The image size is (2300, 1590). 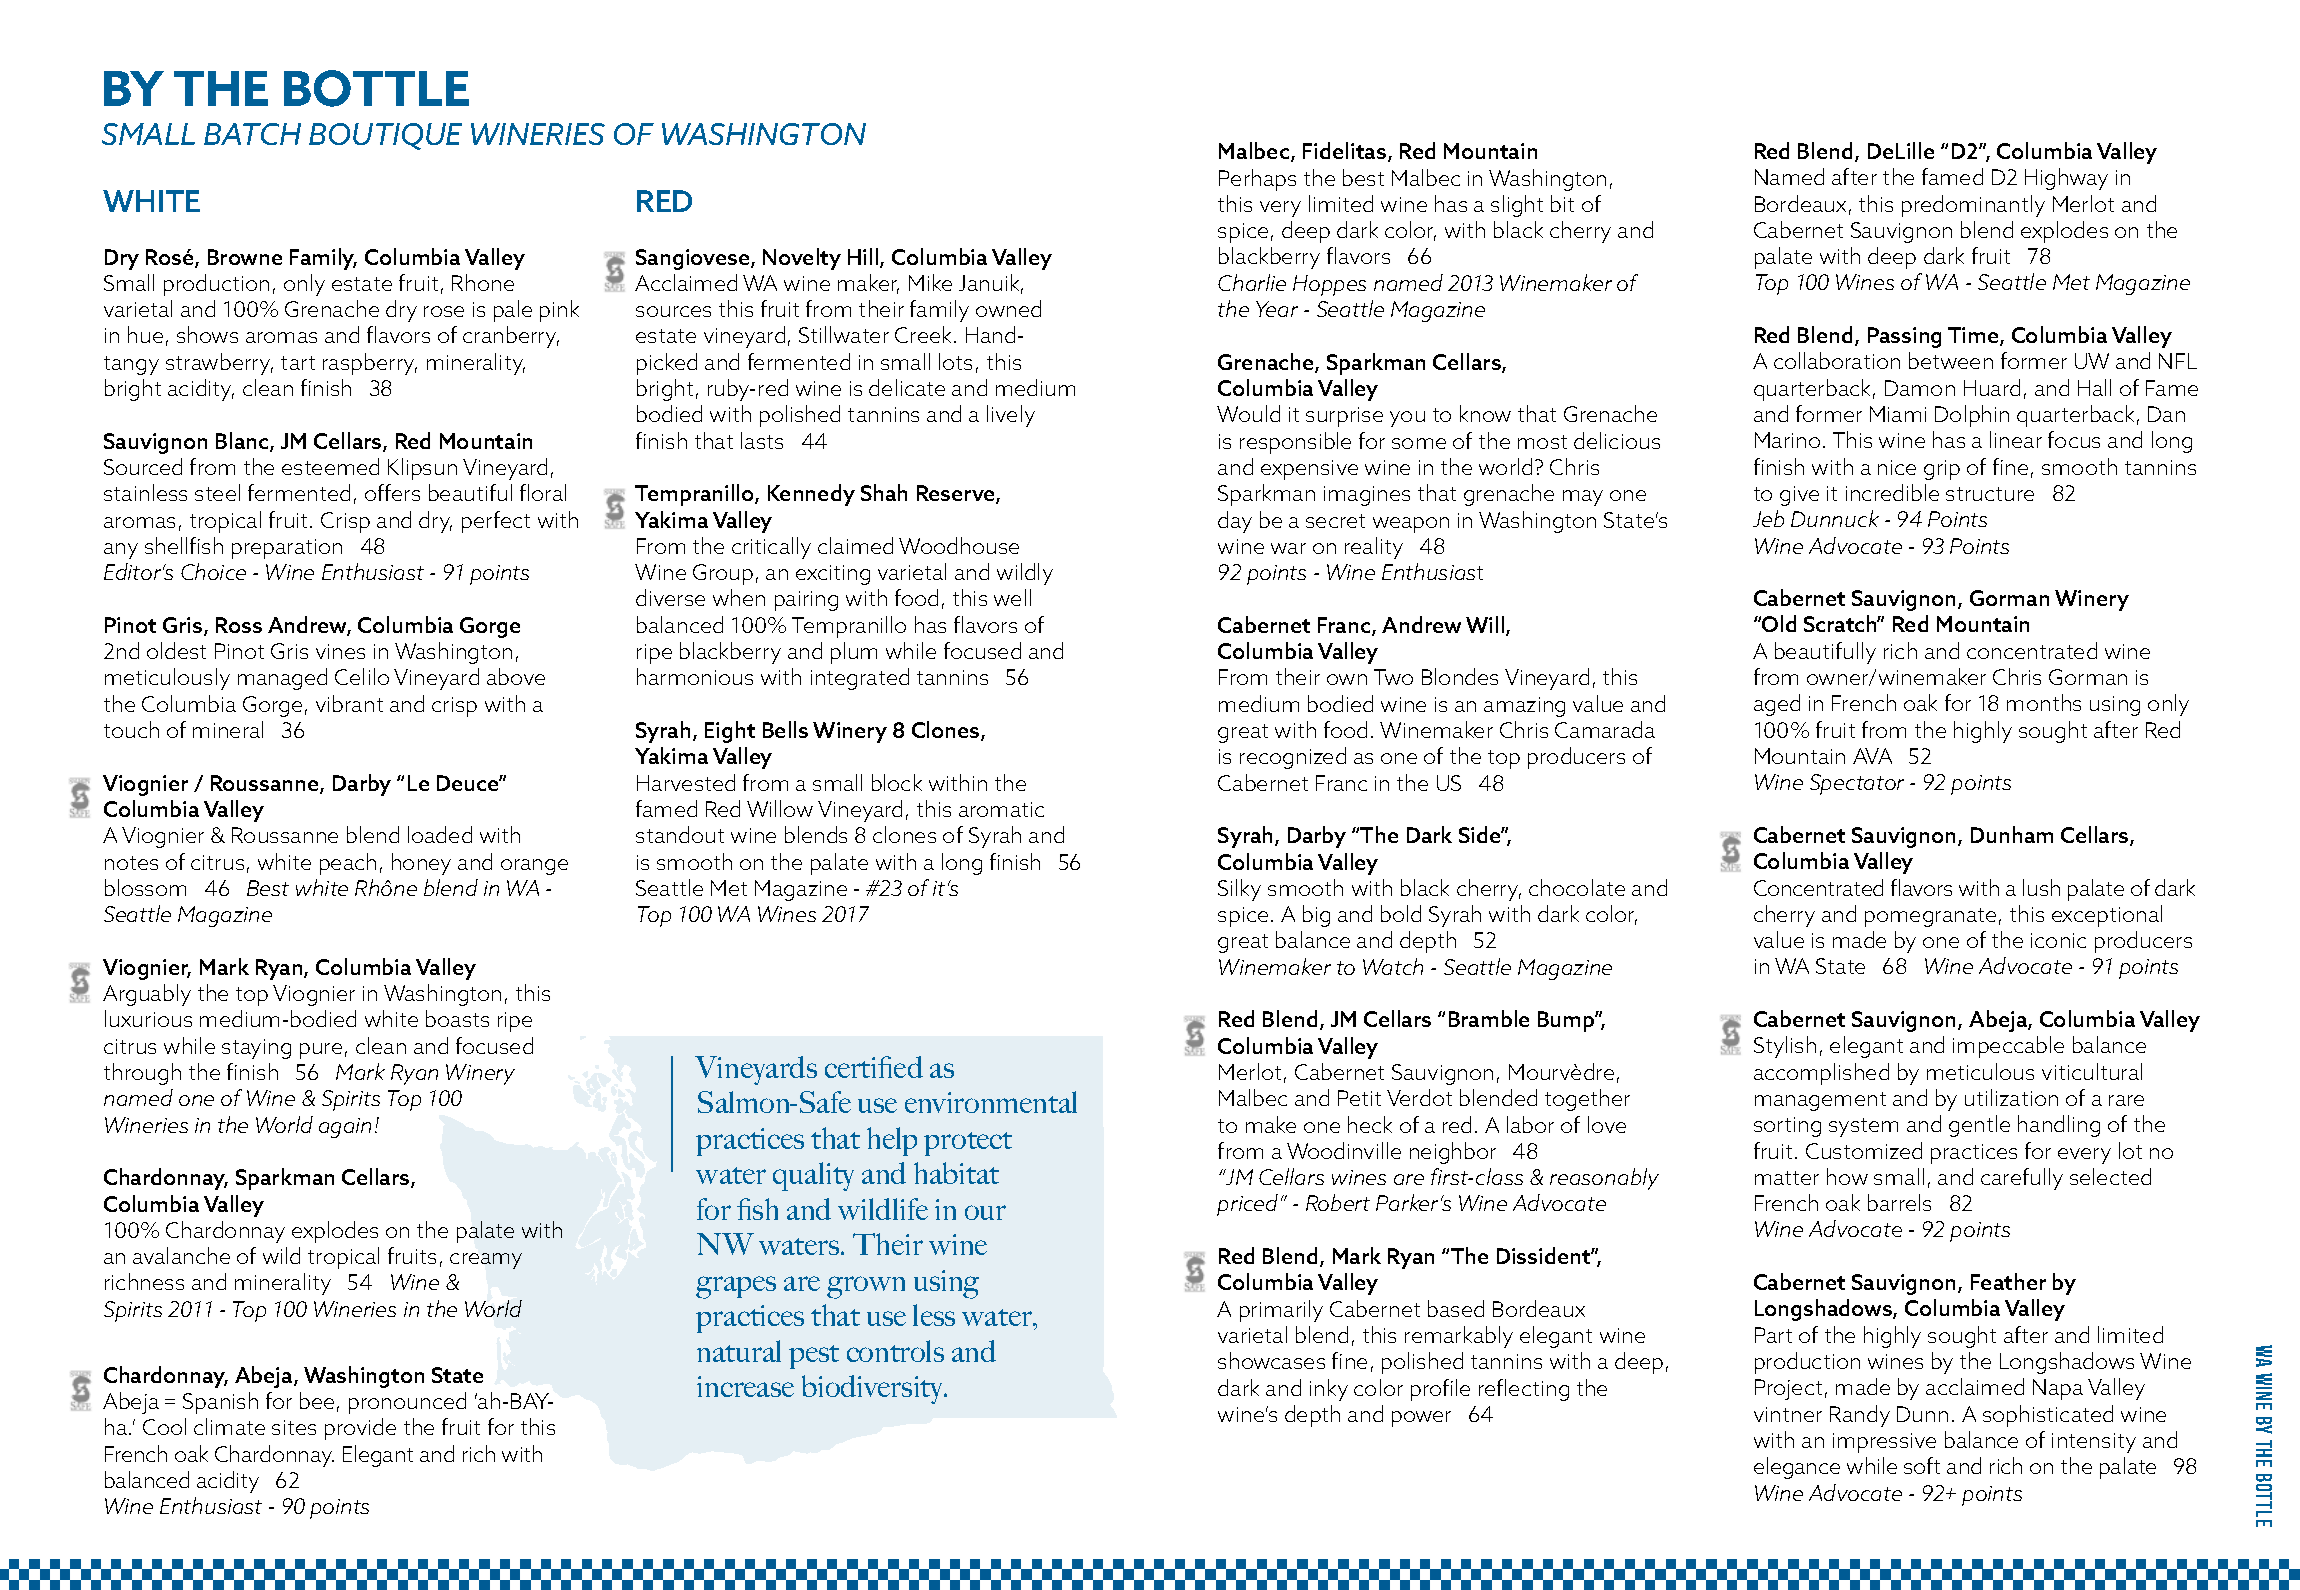 I want to click on well, so click(x=1012, y=597).
